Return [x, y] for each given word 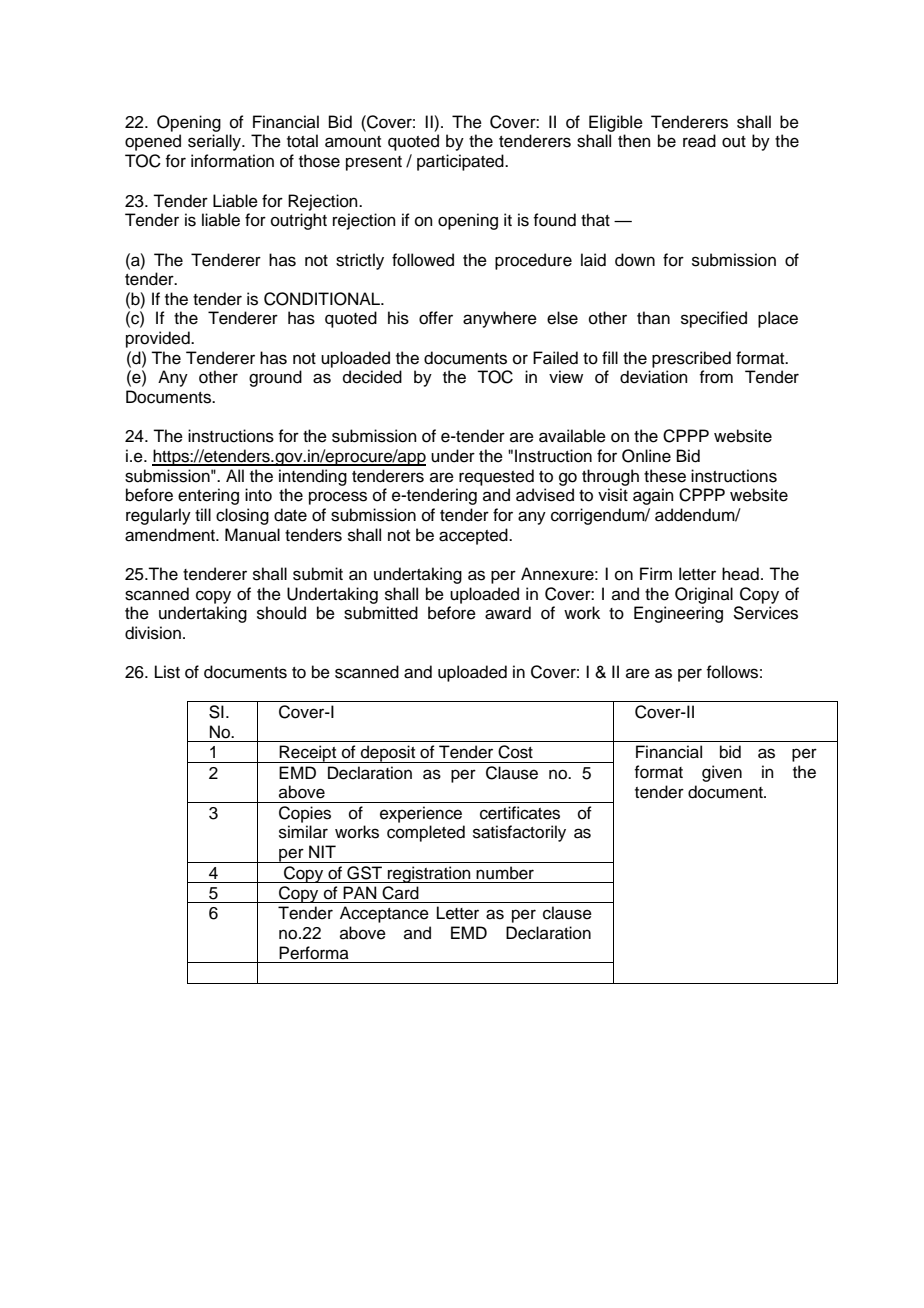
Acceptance [384, 914]
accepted [474, 536]
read [699, 141]
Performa [314, 953]
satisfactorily [519, 833]
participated [461, 162]
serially [215, 142]
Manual [252, 535]
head [740, 574]
